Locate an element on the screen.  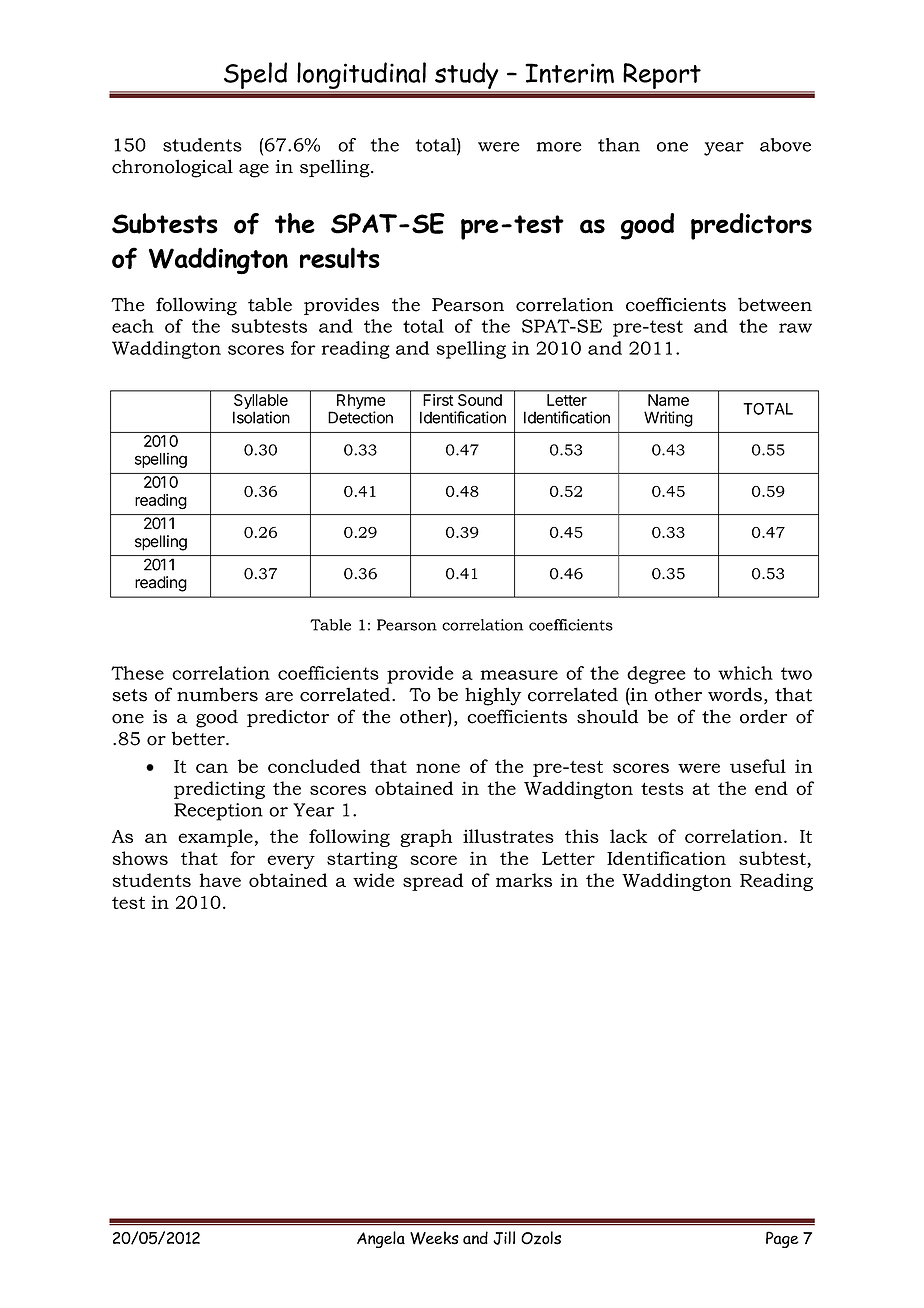
Angela is located at coordinates (381, 1239).
